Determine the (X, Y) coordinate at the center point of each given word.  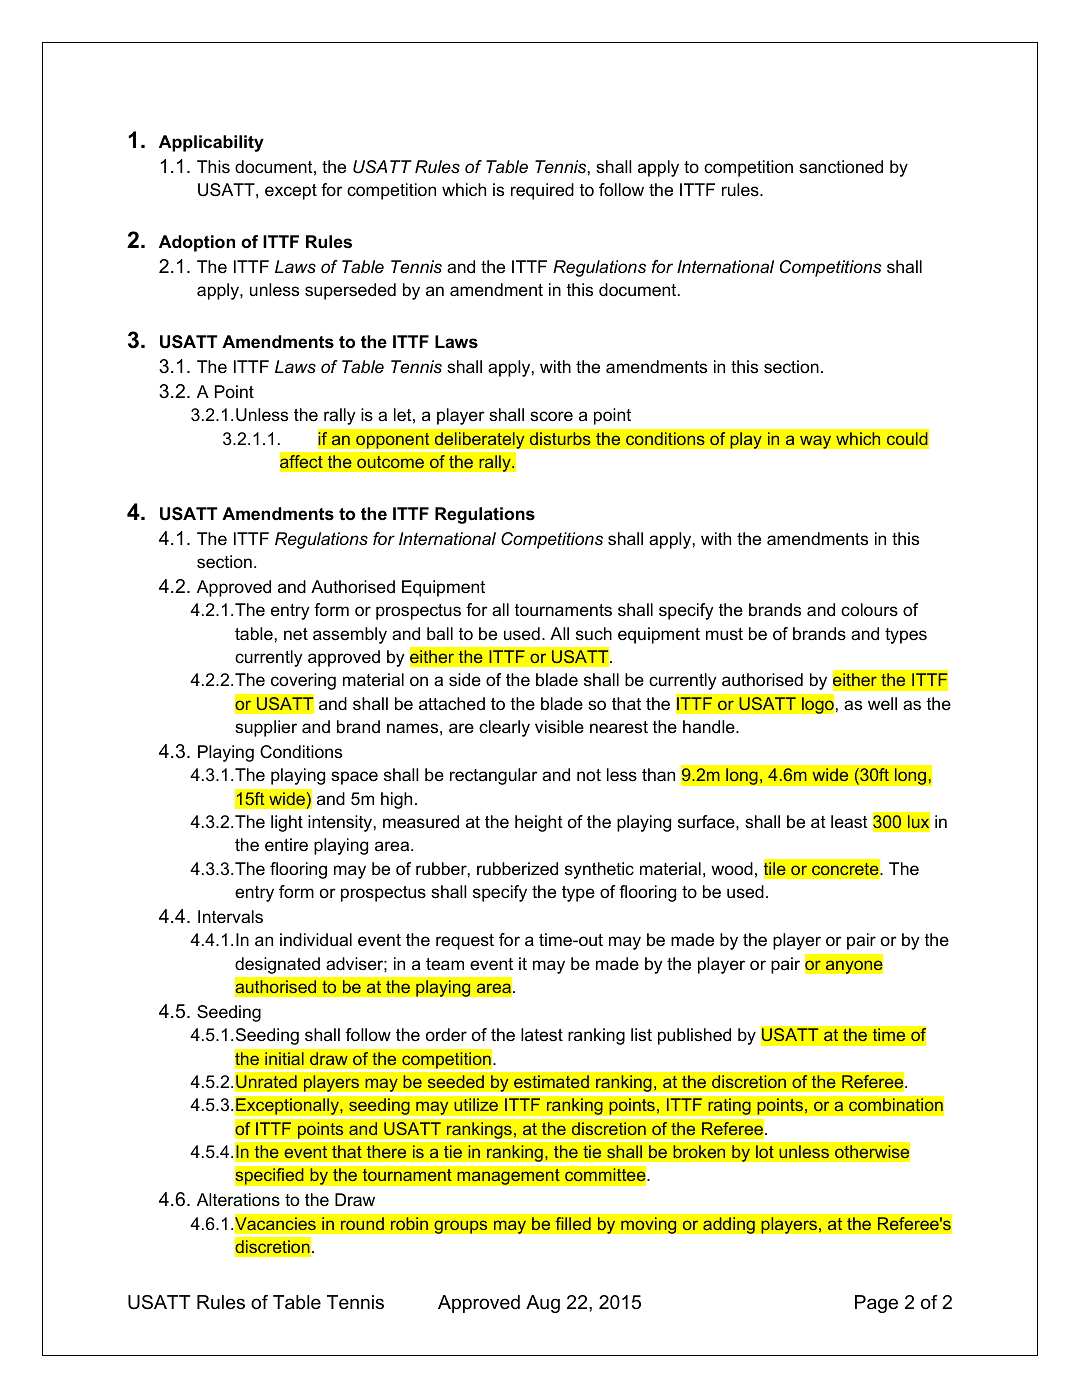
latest (542, 1034)
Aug (543, 1304)
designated (277, 965)
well (882, 704)
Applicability (211, 143)
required (542, 191)
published (694, 1036)
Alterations (238, 1200)
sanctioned (841, 167)
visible (559, 726)
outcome (390, 462)
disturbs (560, 439)
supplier (266, 728)
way (815, 442)
